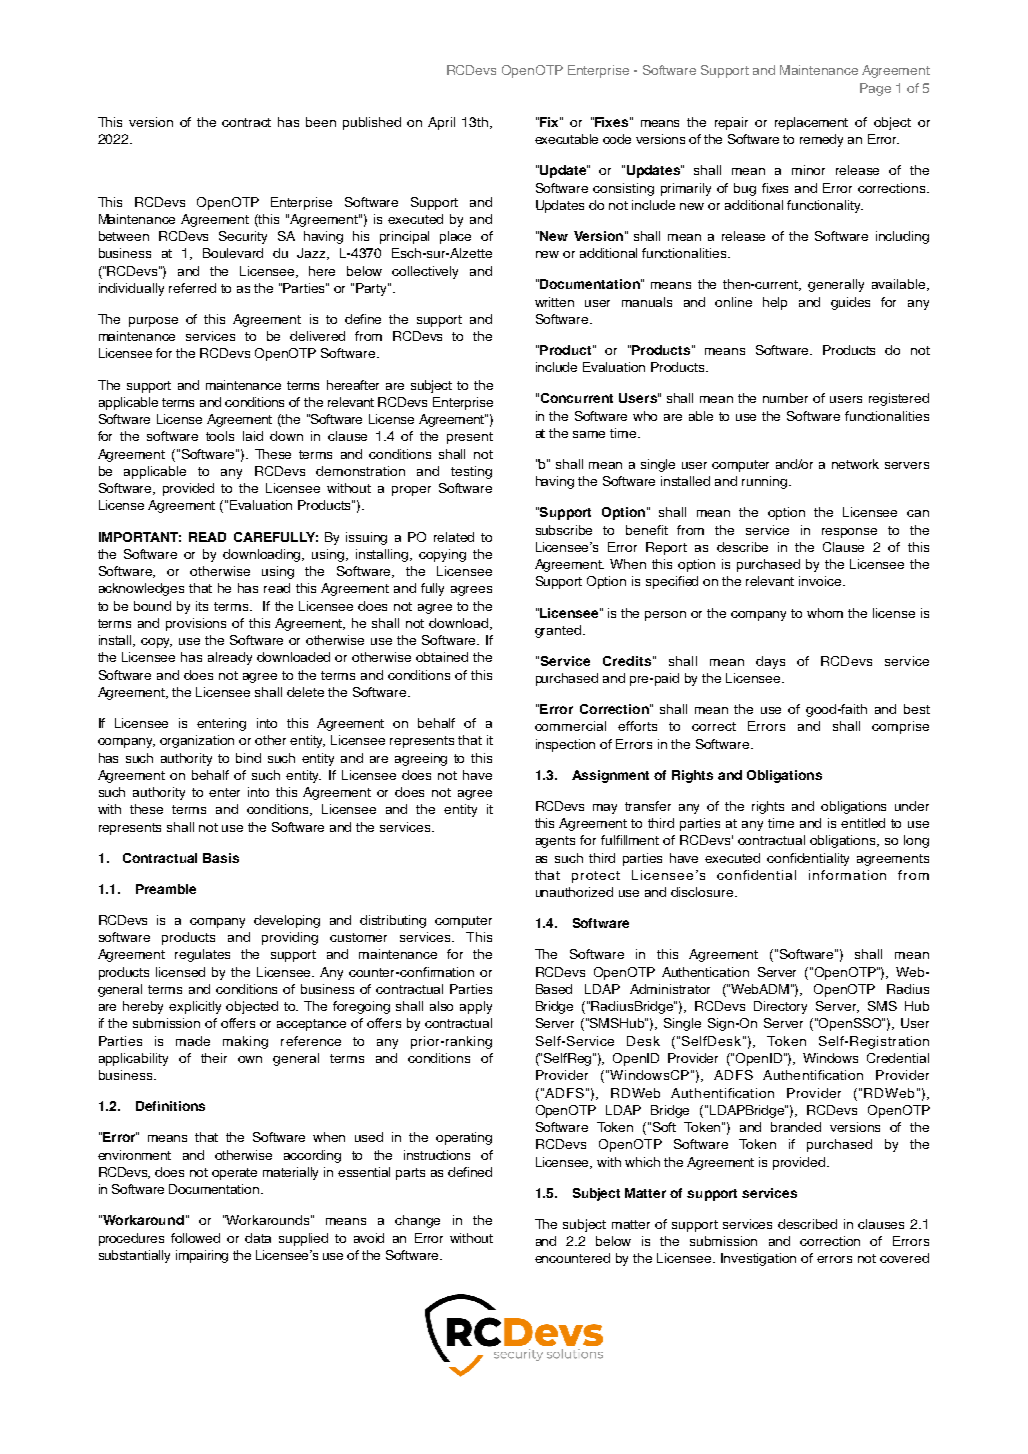  I want to click on change, so click(417, 1221).
